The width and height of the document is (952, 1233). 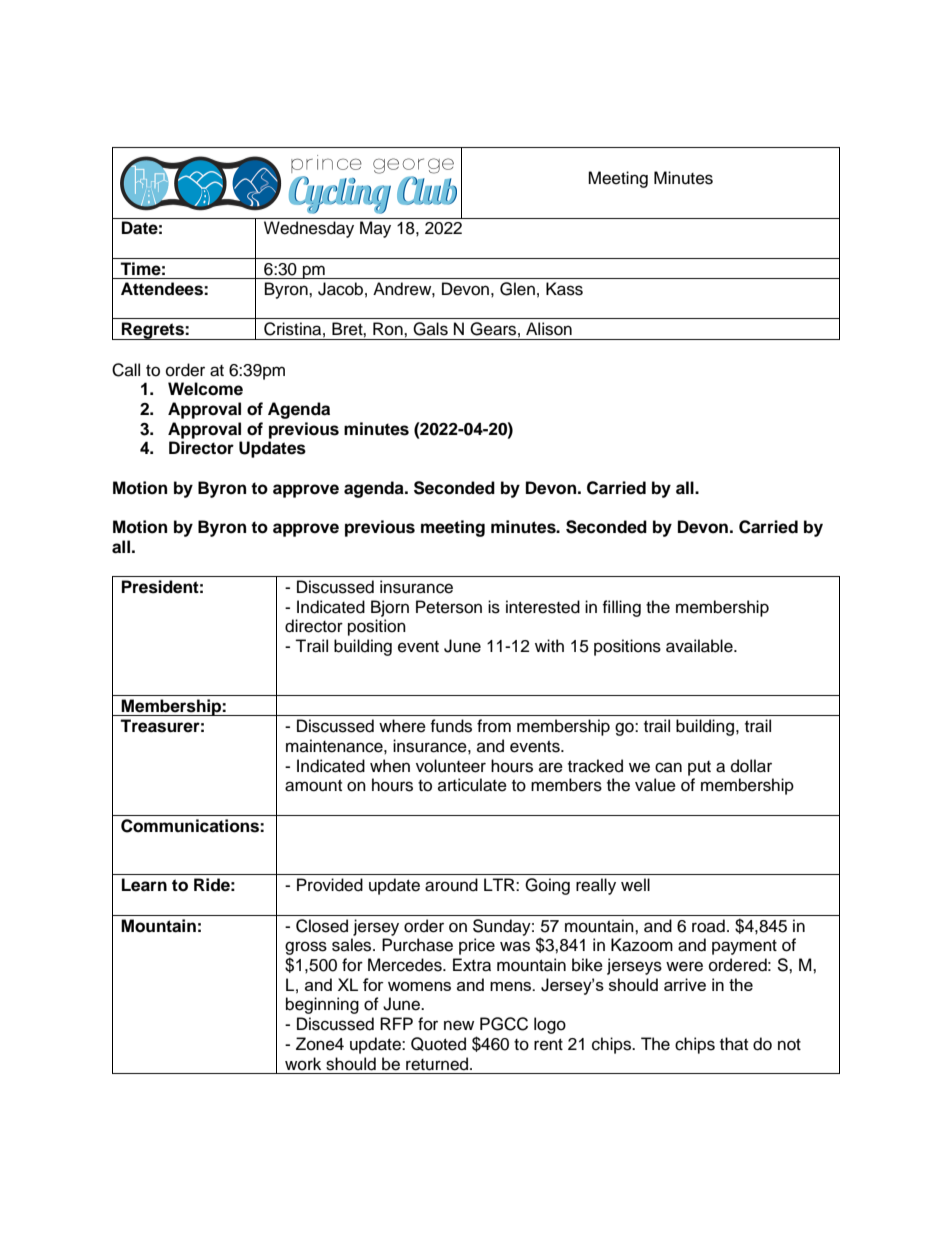 I want to click on Glen, so click(x=517, y=289).
